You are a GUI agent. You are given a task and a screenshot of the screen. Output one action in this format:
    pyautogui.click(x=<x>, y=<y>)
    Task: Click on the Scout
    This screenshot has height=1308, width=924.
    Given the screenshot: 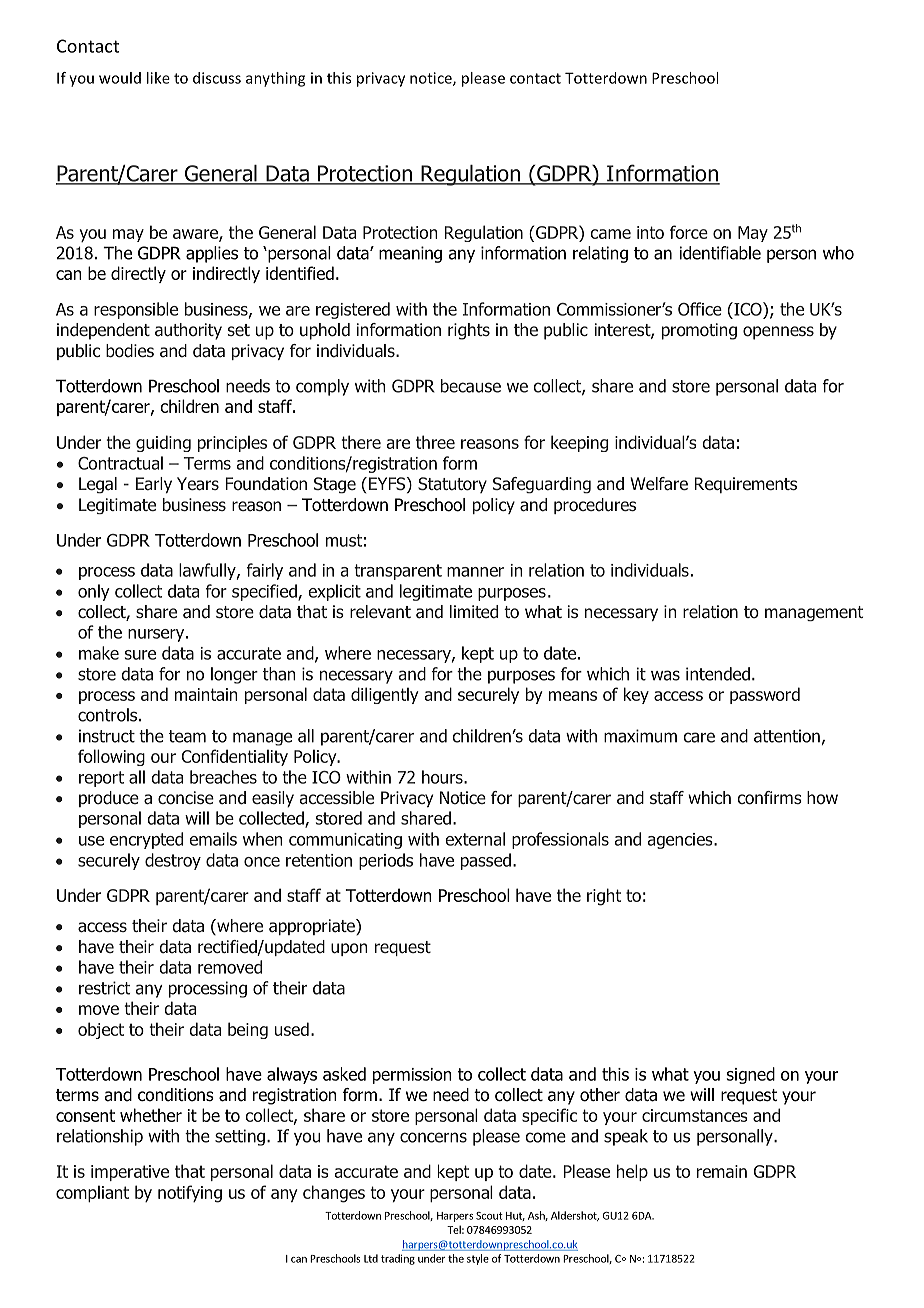 What is the action you would take?
    pyautogui.click(x=489, y=1216)
